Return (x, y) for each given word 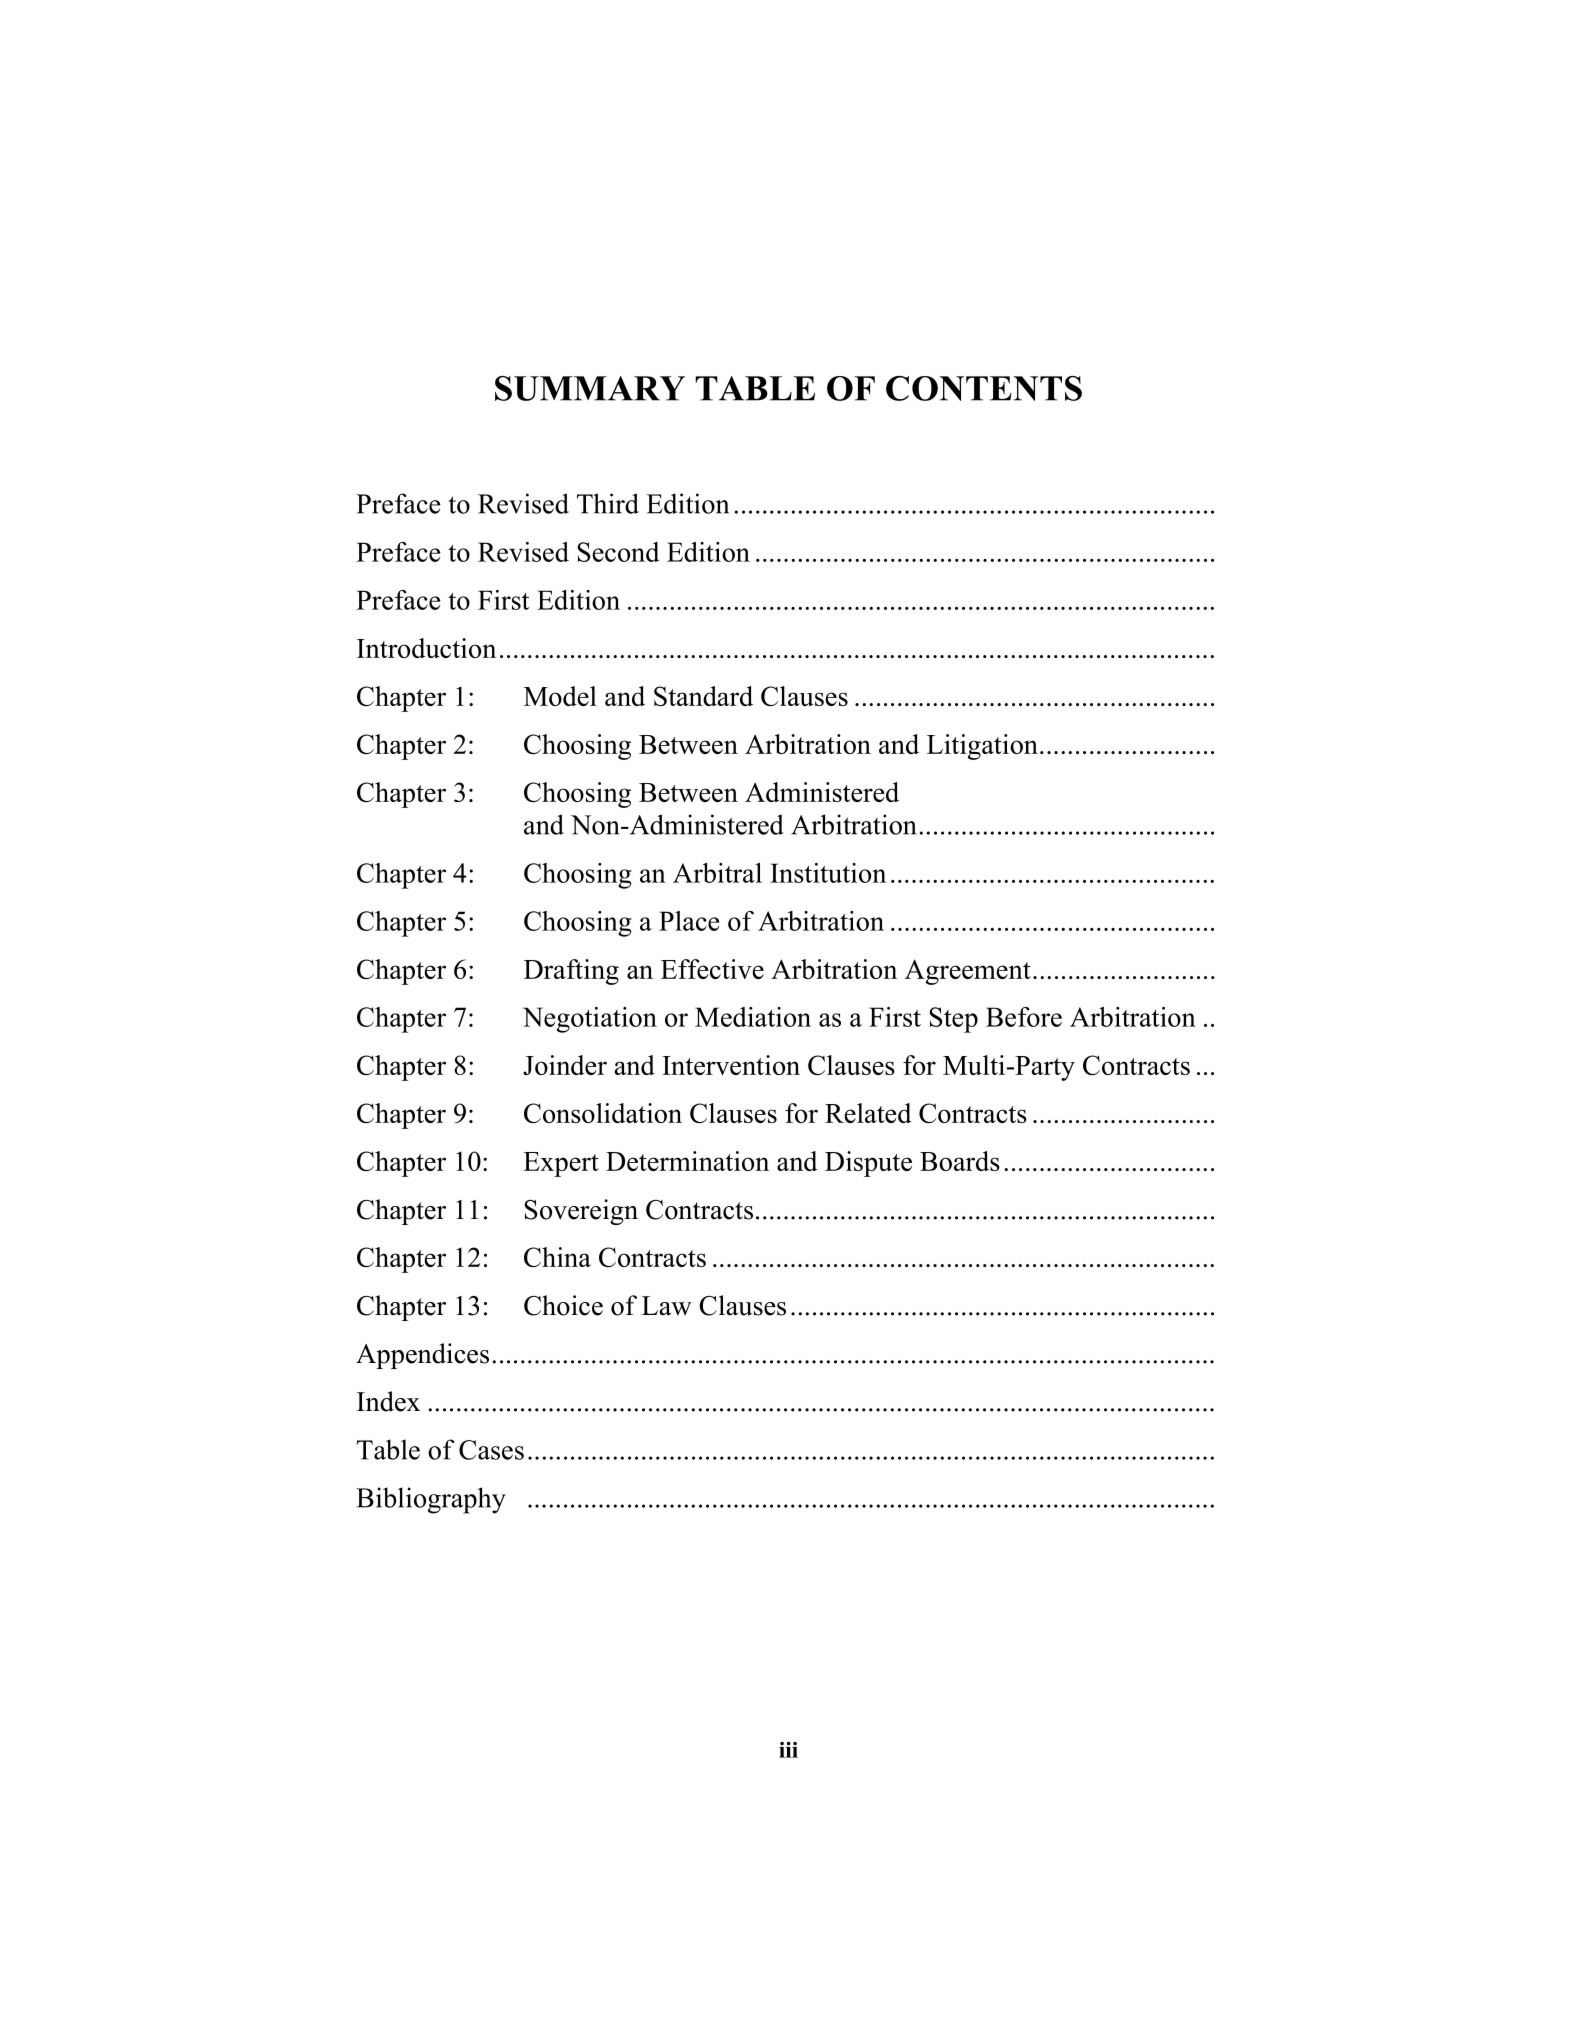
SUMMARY (590, 388)
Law (667, 1306)
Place (689, 921)
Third (608, 503)
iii (788, 1750)
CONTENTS (984, 388)
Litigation (982, 747)
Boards (960, 1161)
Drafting (571, 972)
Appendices (422, 1356)
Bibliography (431, 1500)
